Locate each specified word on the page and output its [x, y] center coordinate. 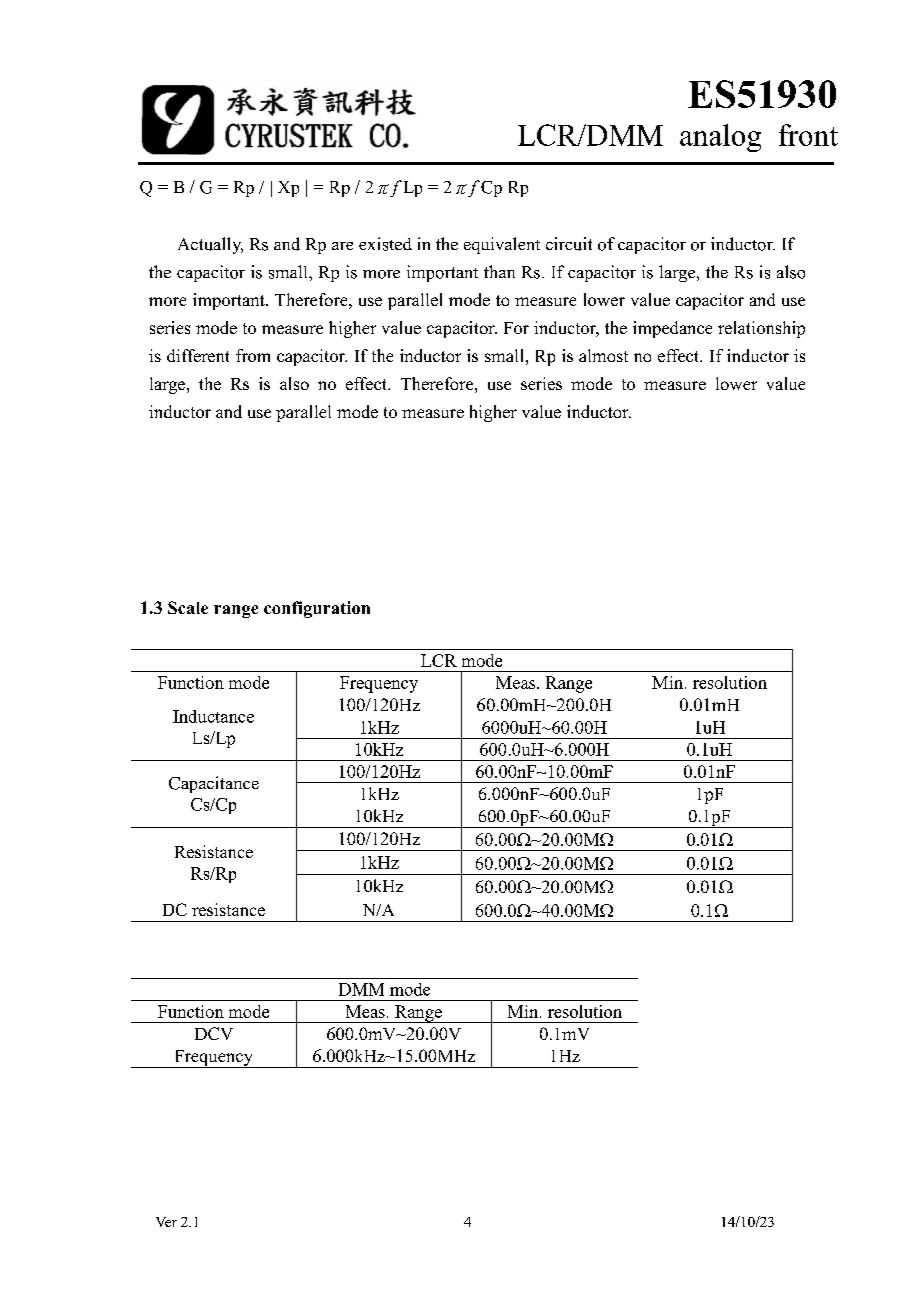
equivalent [502, 245]
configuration [317, 609]
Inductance [213, 716]
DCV [214, 1033]
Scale [188, 607]
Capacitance [214, 784]
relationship [761, 329]
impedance [672, 329]
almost [603, 355]
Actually [210, 245]
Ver [166, 1222]
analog [720, 138]
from [253, 355]
